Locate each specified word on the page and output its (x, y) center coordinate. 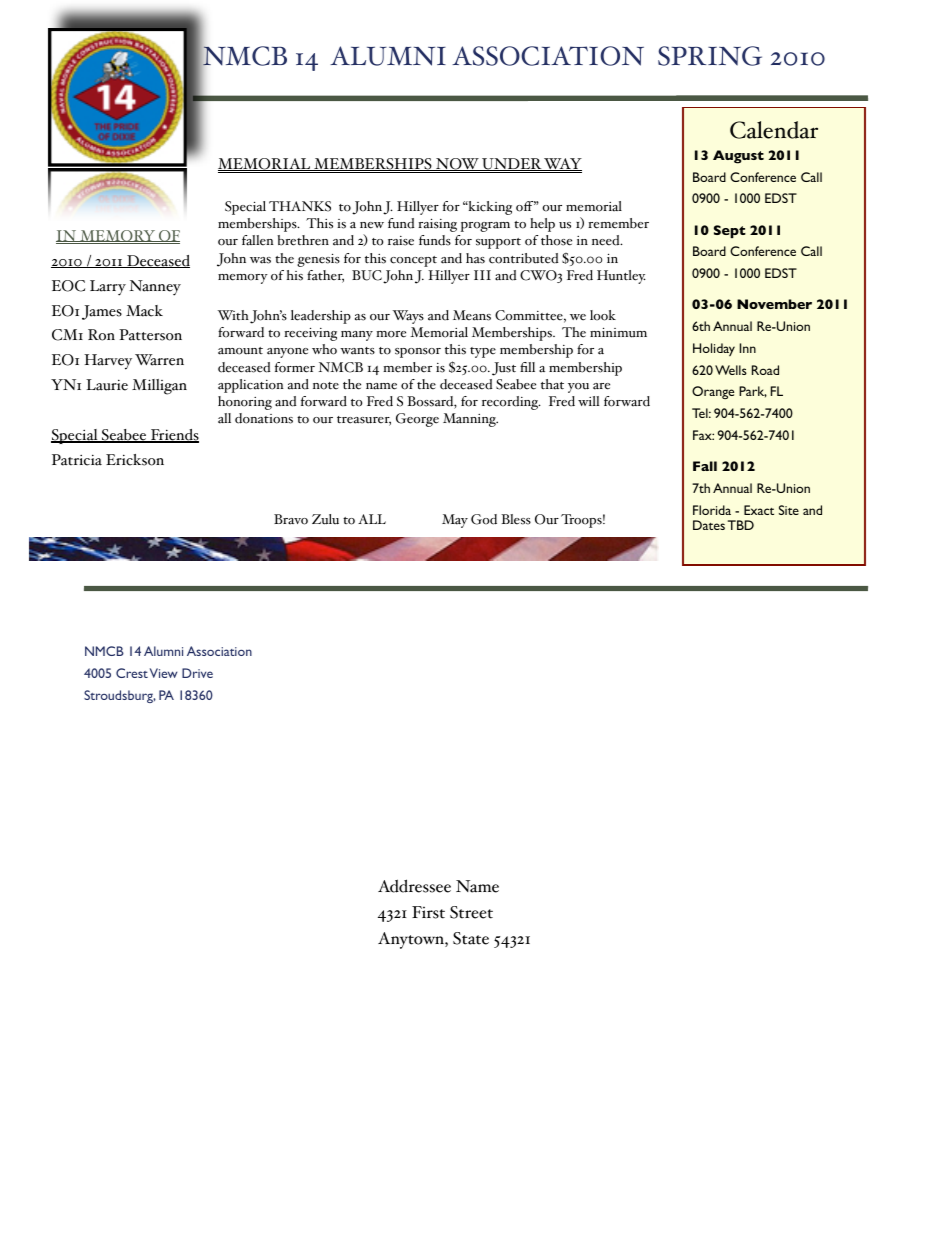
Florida (712, 510)
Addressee (414, 886)
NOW (457, 164)
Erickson (135, 460)
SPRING (710, 56)
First (428, 912)
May (455, 521)
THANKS (300, 206)
